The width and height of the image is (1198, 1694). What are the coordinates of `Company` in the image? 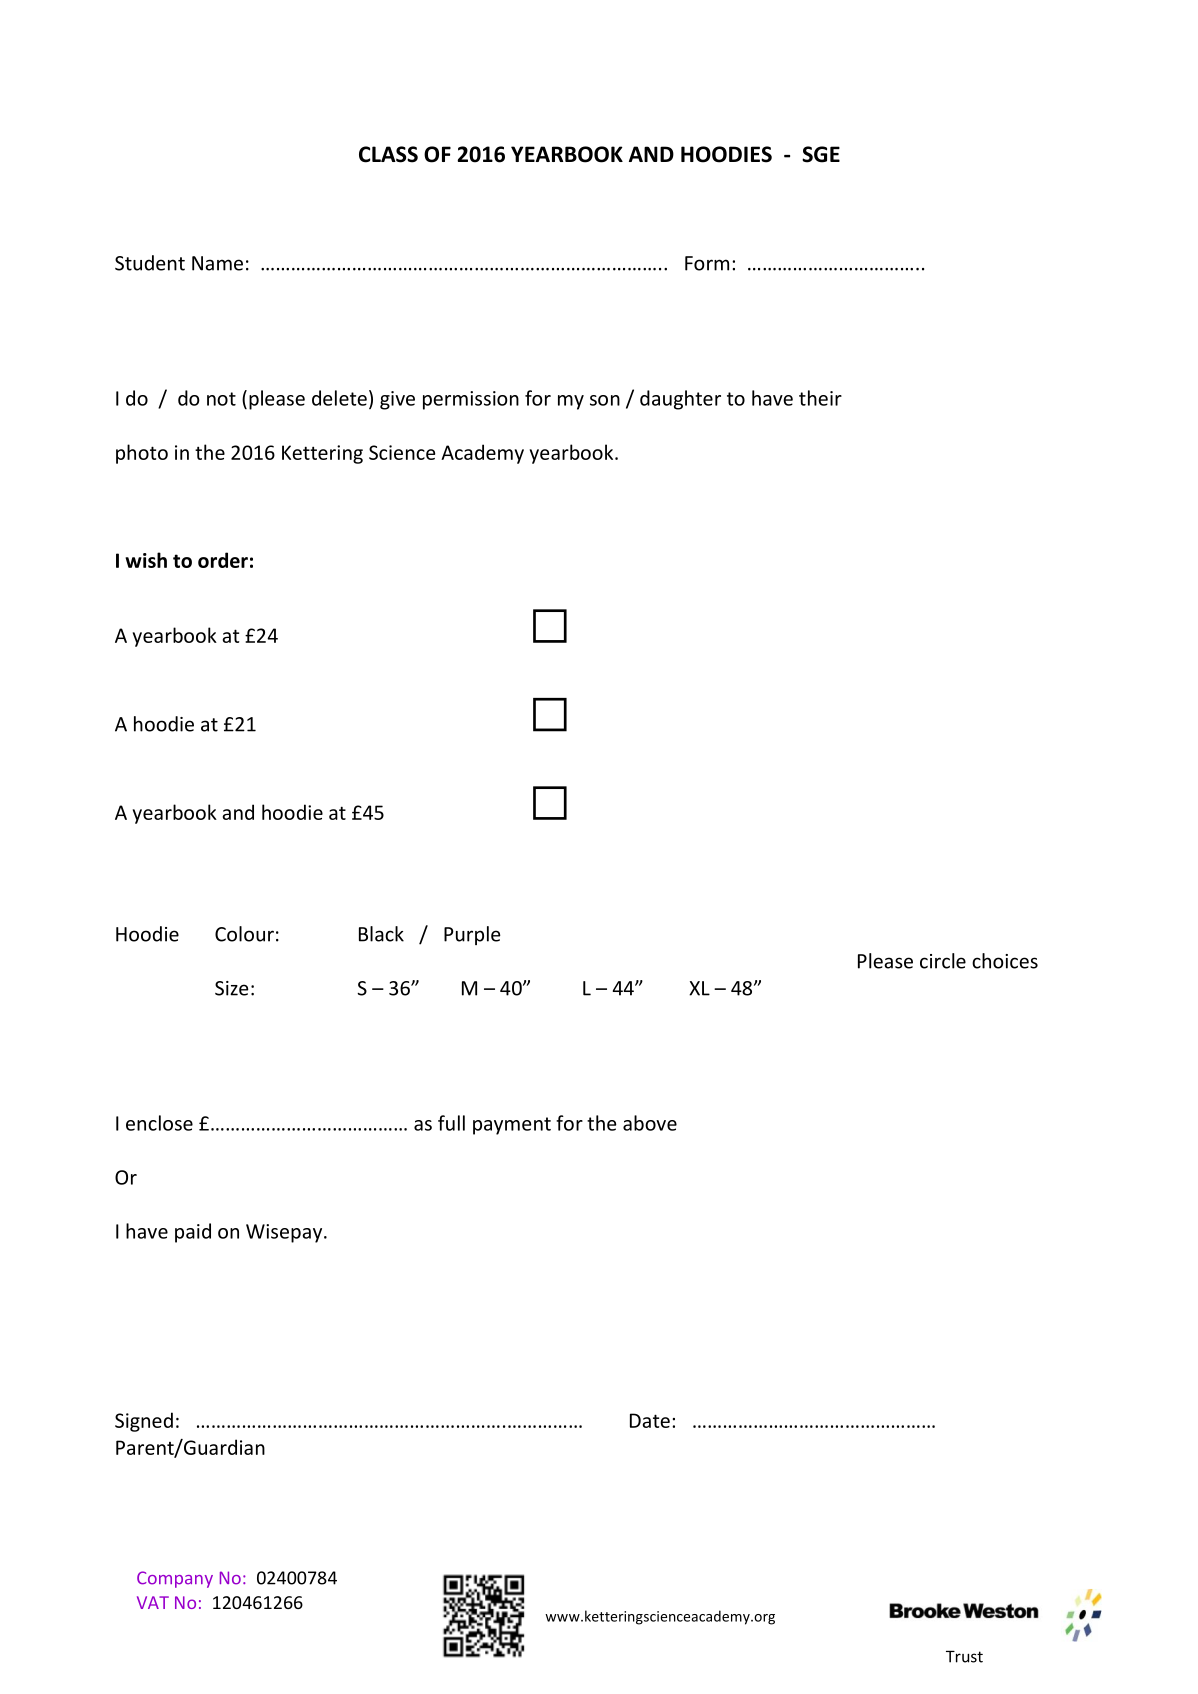 It's located at (175, 1579).
